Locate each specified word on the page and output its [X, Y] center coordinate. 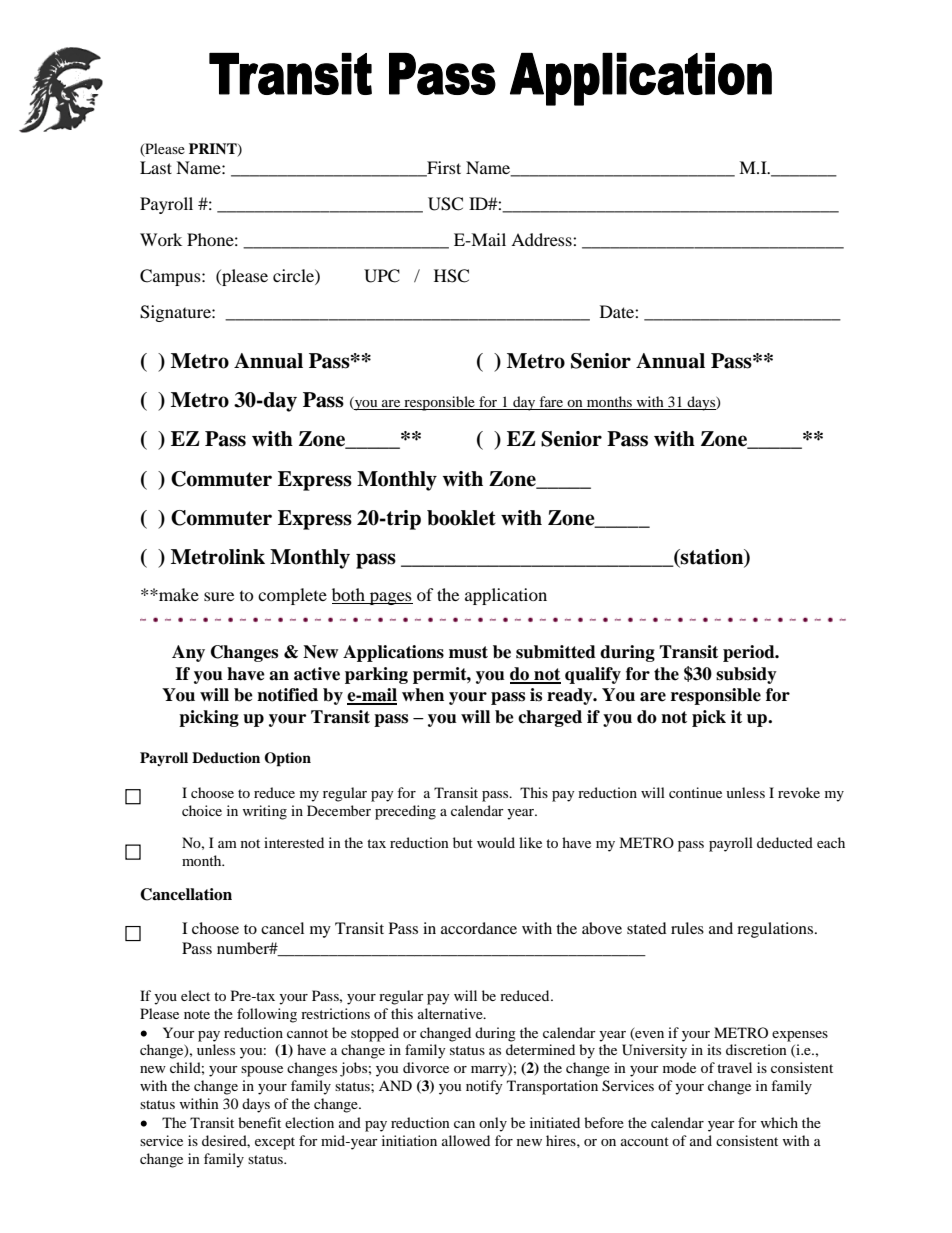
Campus [171, 277]
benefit [259, 1122]
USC [445, 204]
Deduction [226, 757]
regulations [775, 930]
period [750, 653]
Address [542, 239]
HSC [451, 276]
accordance [479, 928]
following [267, 1015]
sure [219, 596]
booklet [461, 518]
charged [550, 718]
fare [551, 403]
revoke [799, 792]
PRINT [214, 149]
